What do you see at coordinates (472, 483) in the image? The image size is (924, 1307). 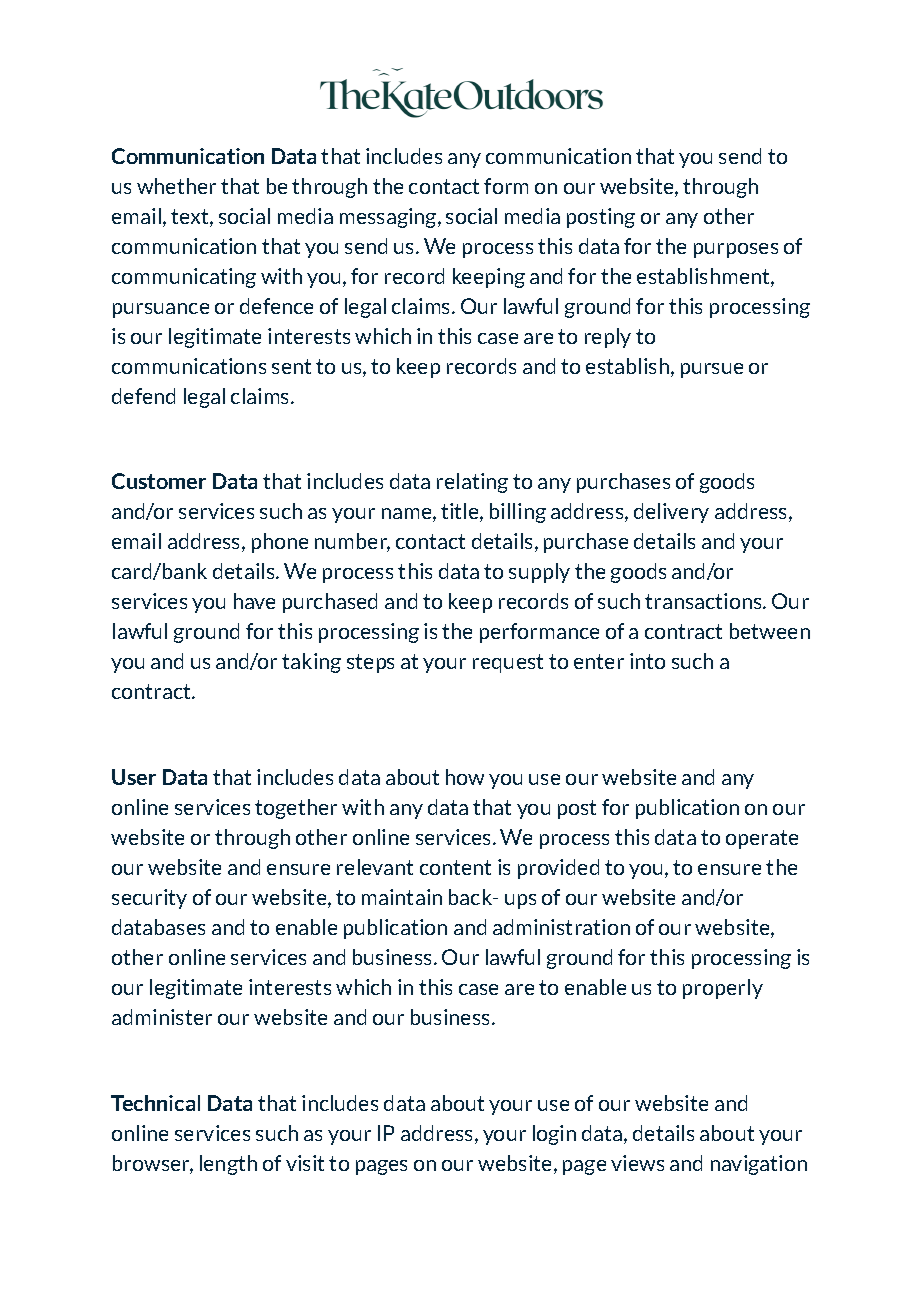 I see `relating` at bounding box center [472, 483].
